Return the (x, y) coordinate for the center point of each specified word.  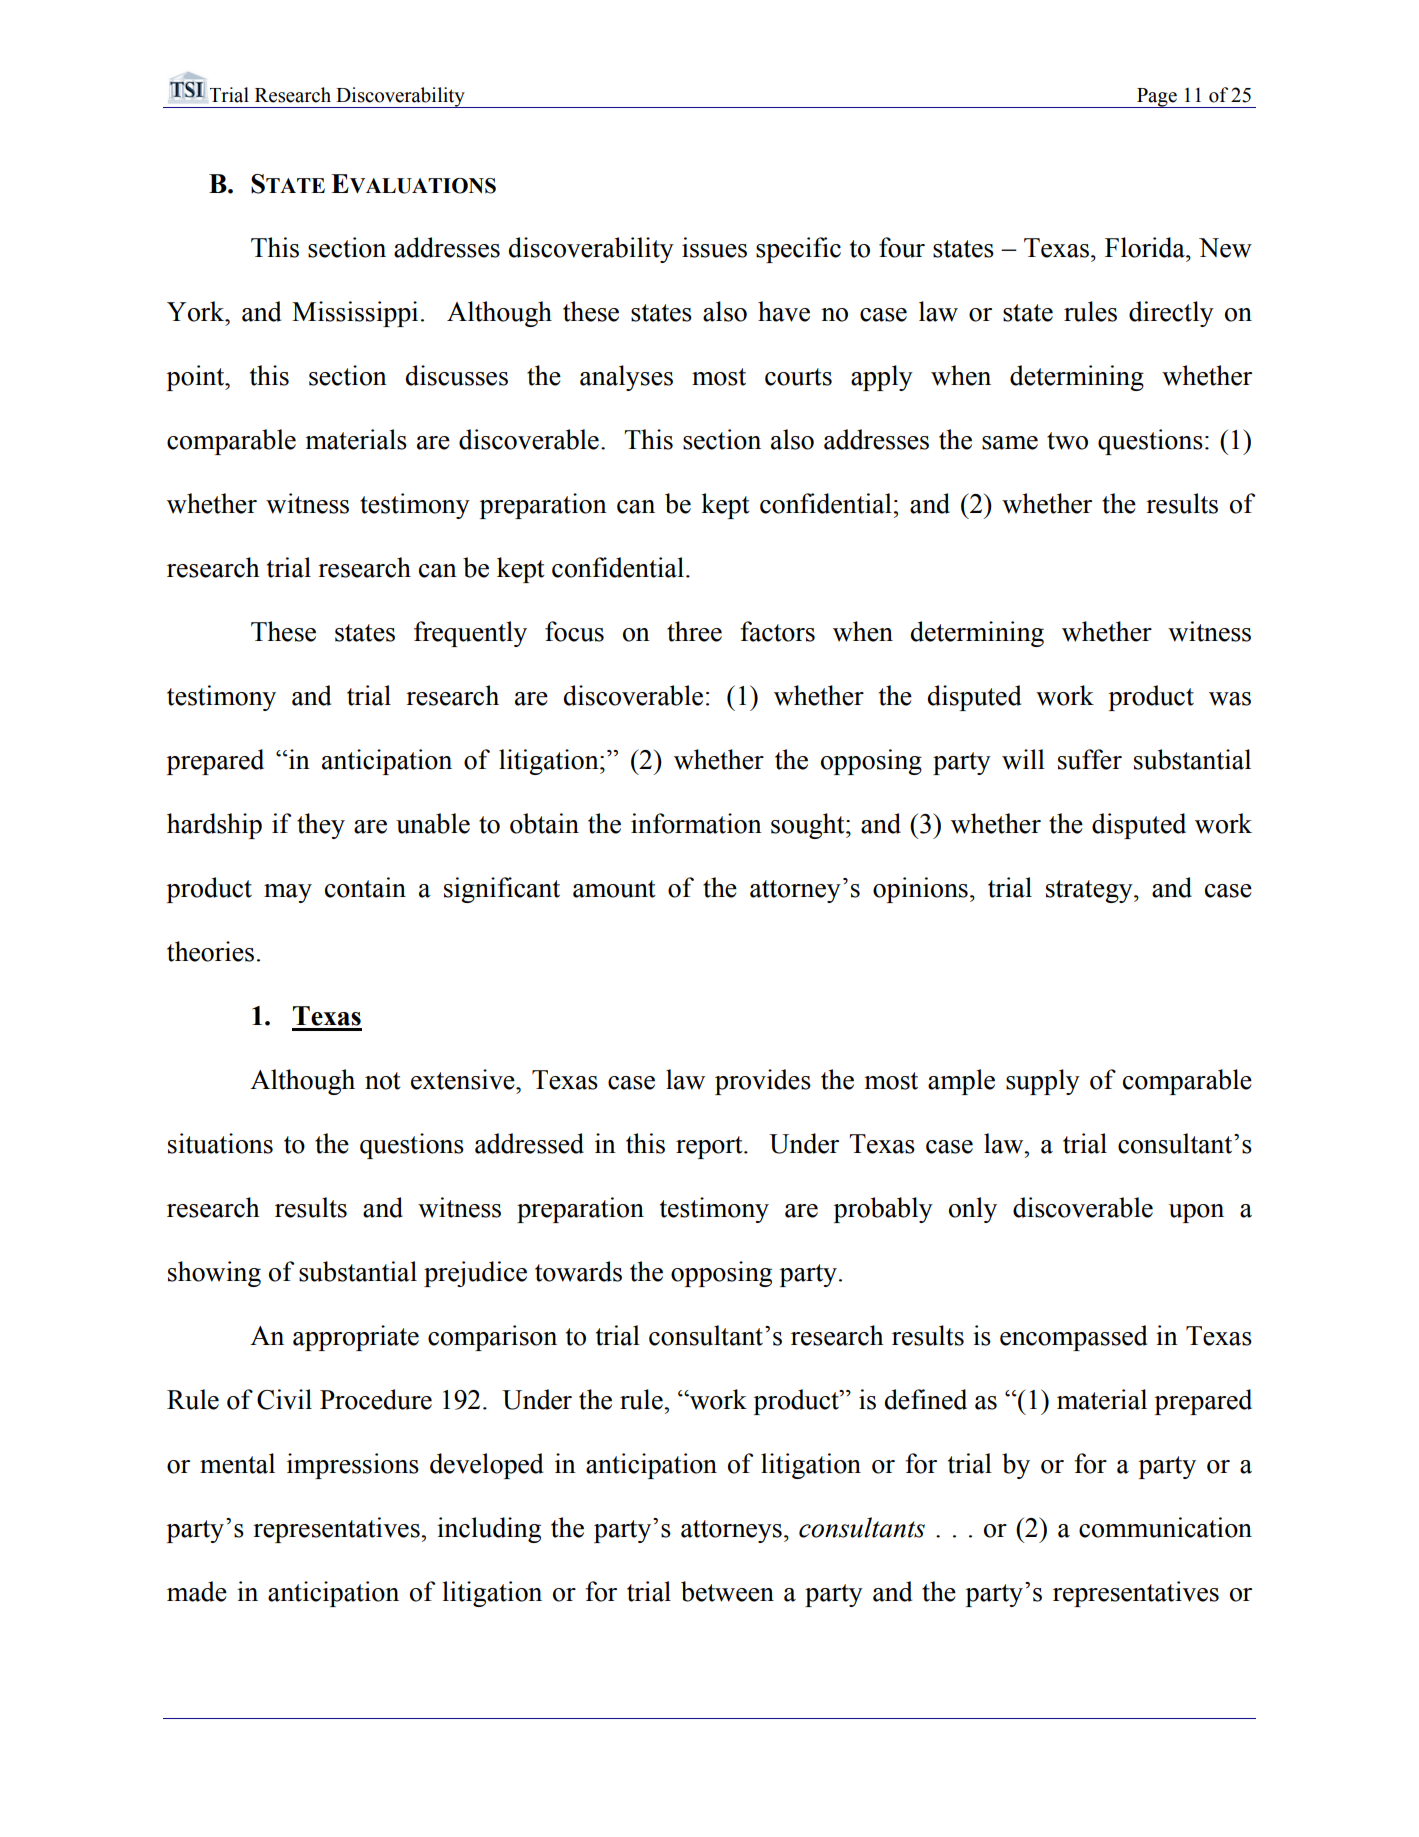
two (1067, 441)
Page (1157, 98)
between (727, 1591)
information (696, 823)
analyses (626, 378)
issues (714, 247)
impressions (353, 1466)
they (321, 826)
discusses (457, 375)
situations (220, 1143)
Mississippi (355, 314)
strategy (1090, 891)
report (710, 1147)
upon (1196, 1213)
